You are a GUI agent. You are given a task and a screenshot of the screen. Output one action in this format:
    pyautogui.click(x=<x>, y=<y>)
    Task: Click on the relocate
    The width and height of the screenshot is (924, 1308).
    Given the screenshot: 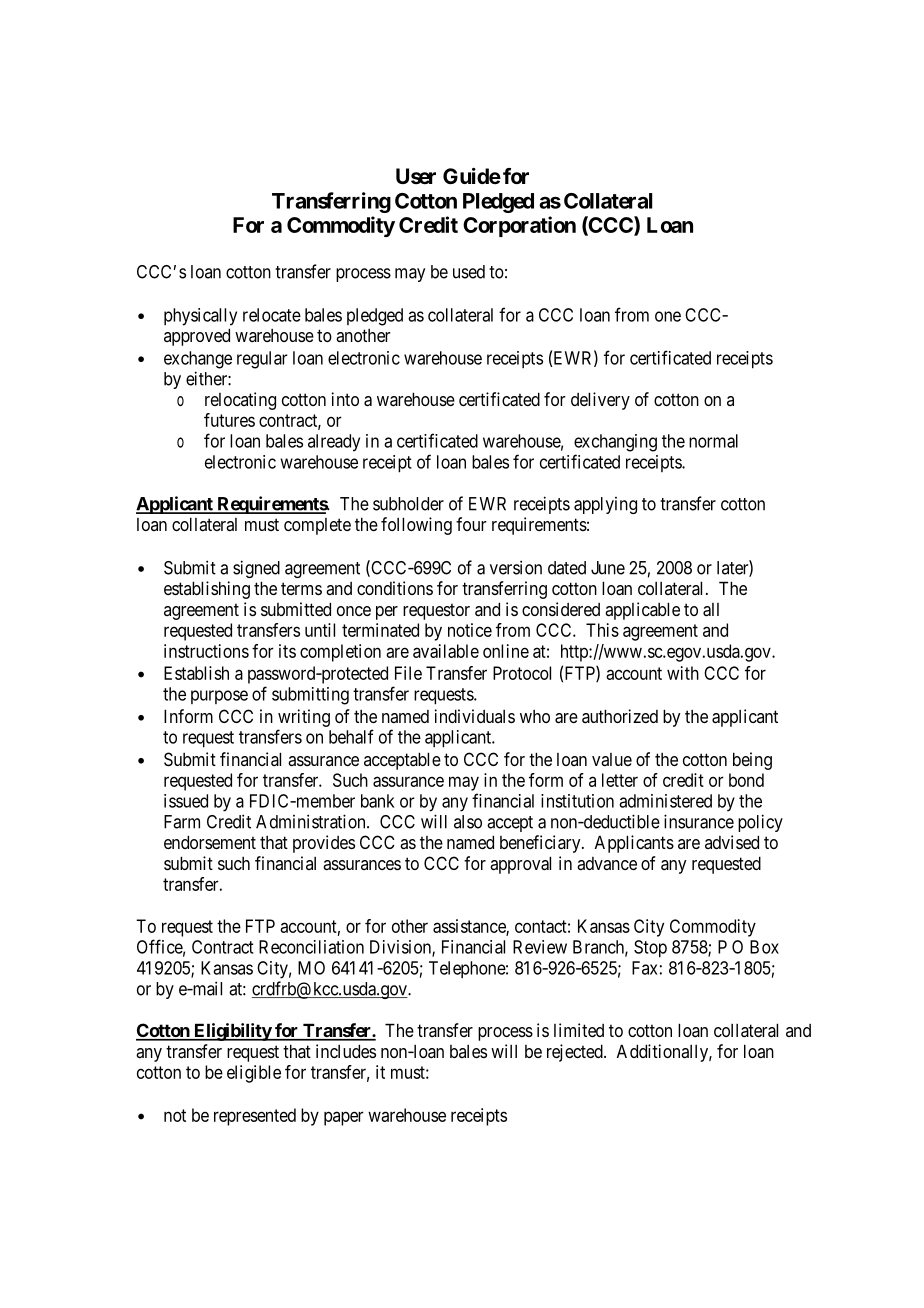 What is the action you would take?
    pyautogui.click(x=272, y=315)
